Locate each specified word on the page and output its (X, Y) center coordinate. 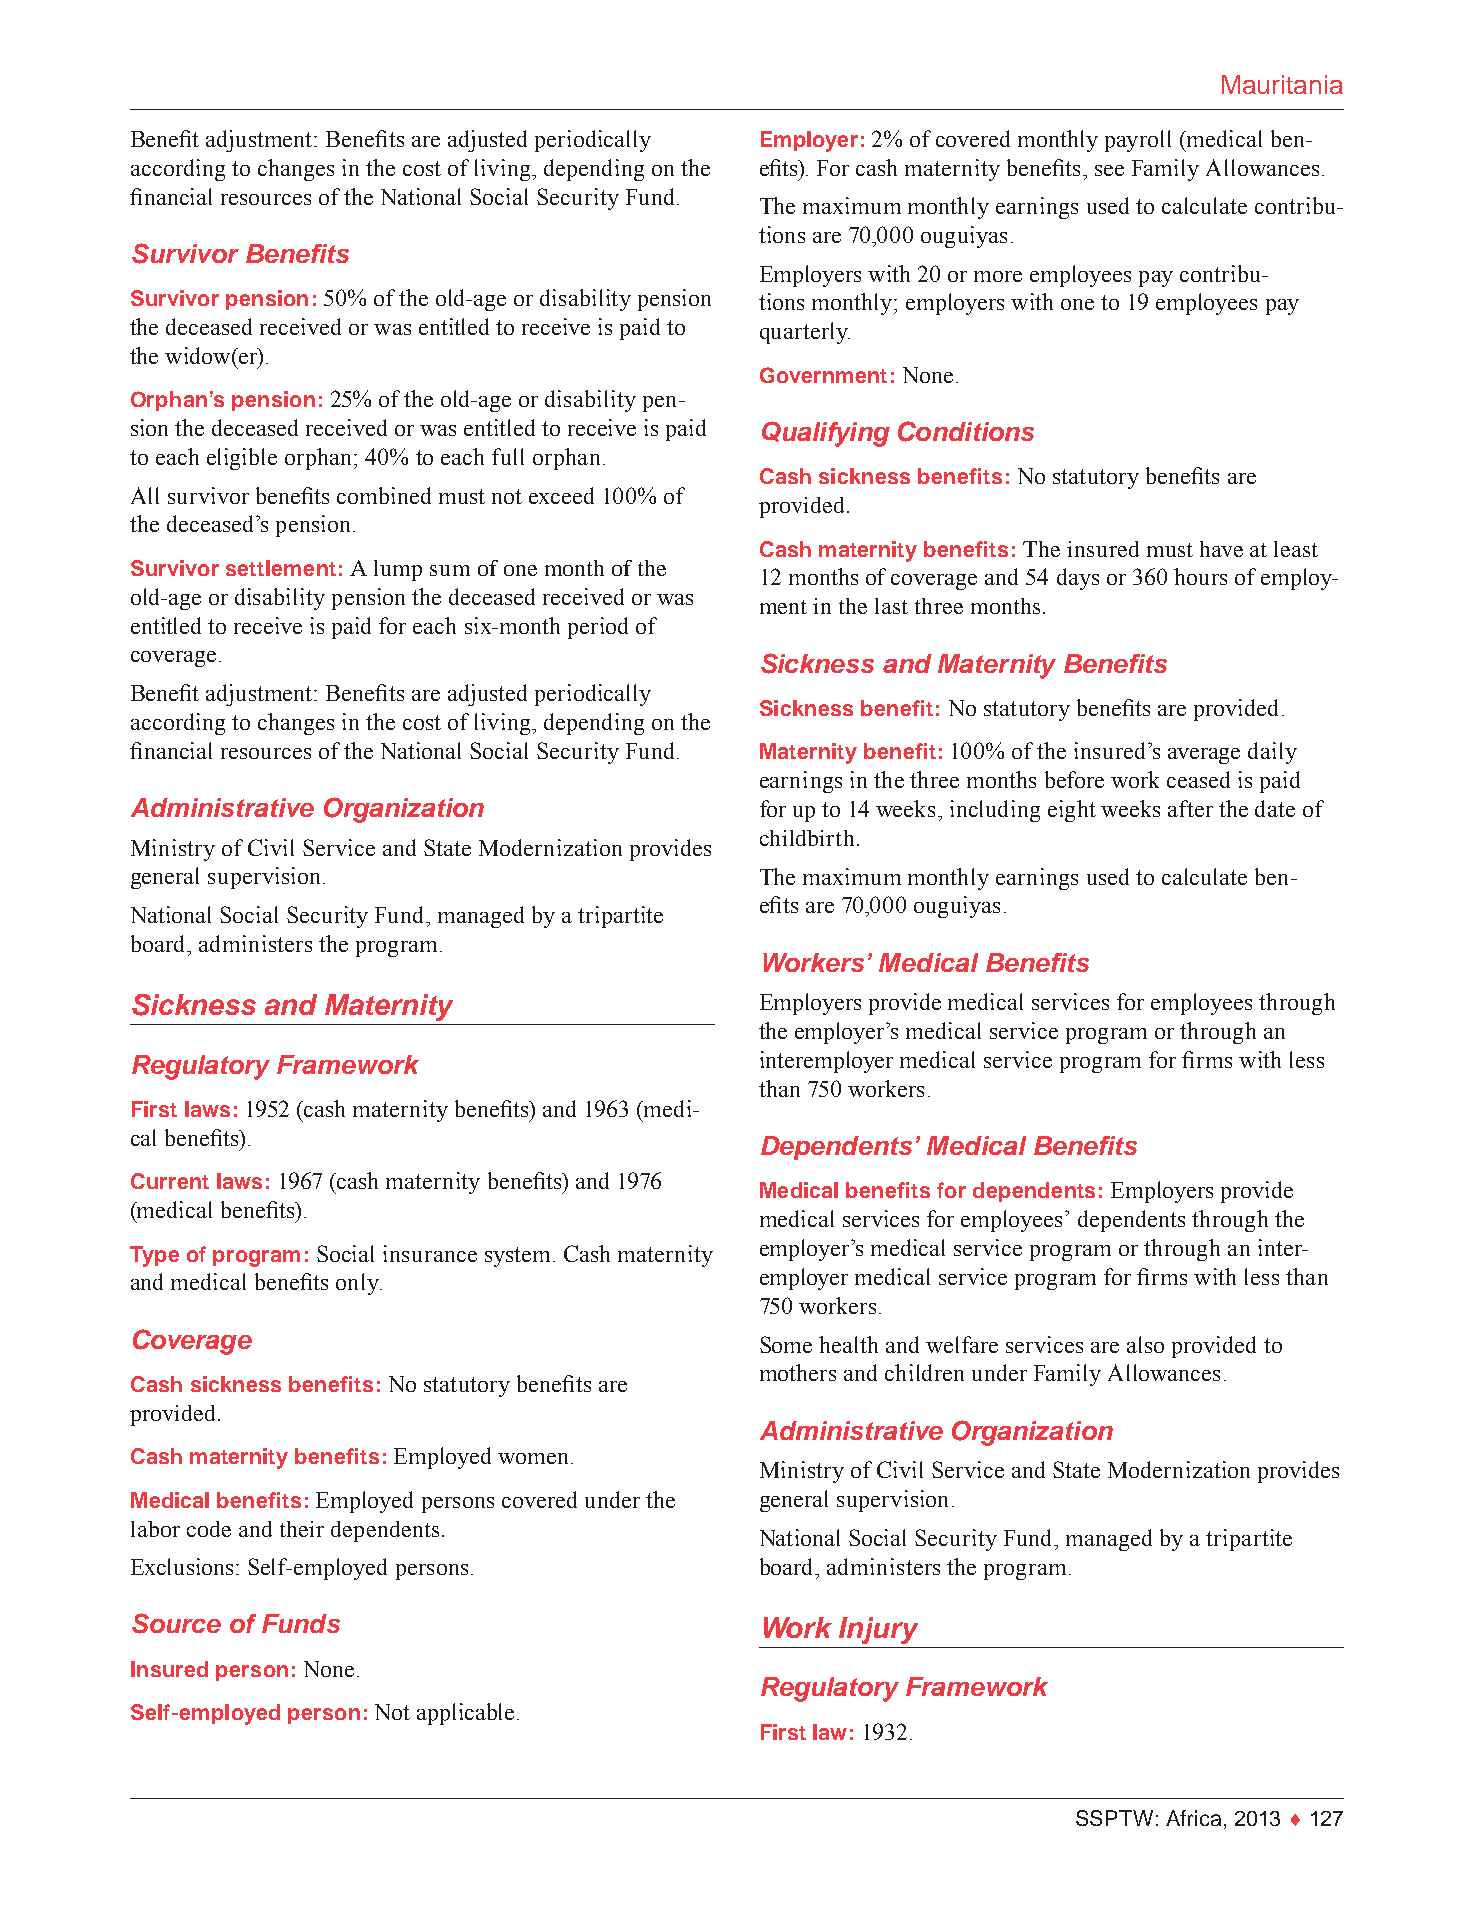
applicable (465, 1714)
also (1145, 1344)
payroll (1138, 141)
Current (170, 1181)
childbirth (807, 838)
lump (398, 570)
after (1190, 808)
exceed (561, 495)
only (358, 1284)
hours (1200, 576)
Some (786, 1344)
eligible (242, 459)
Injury (878, 1630)
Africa (1193, 1818)
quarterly (805, 333)
